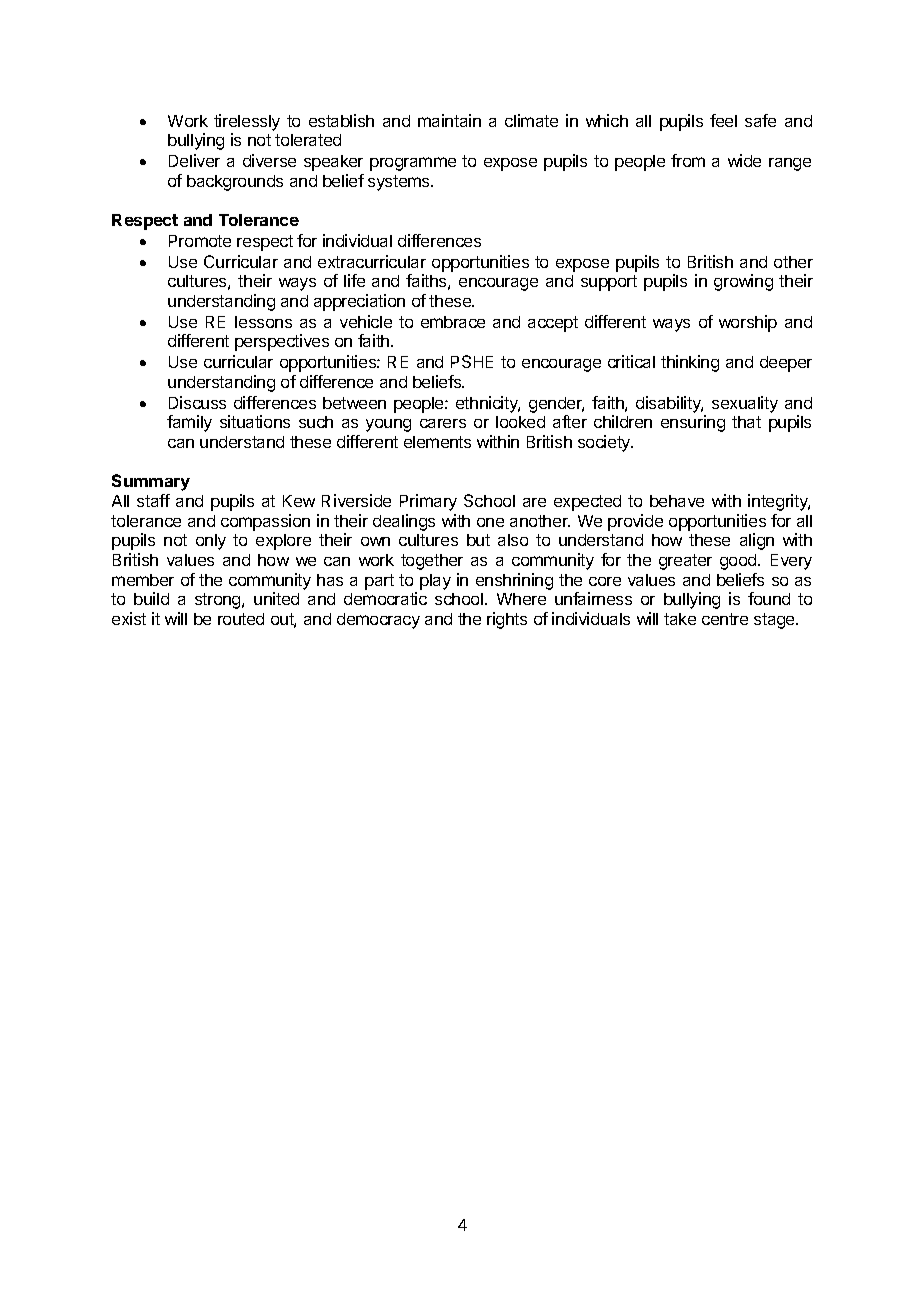 The image size is (924, 1307). What do you see at coordinates (743, 282) in the screenshot?
I see `growing` at bounding box center [743, 282].
